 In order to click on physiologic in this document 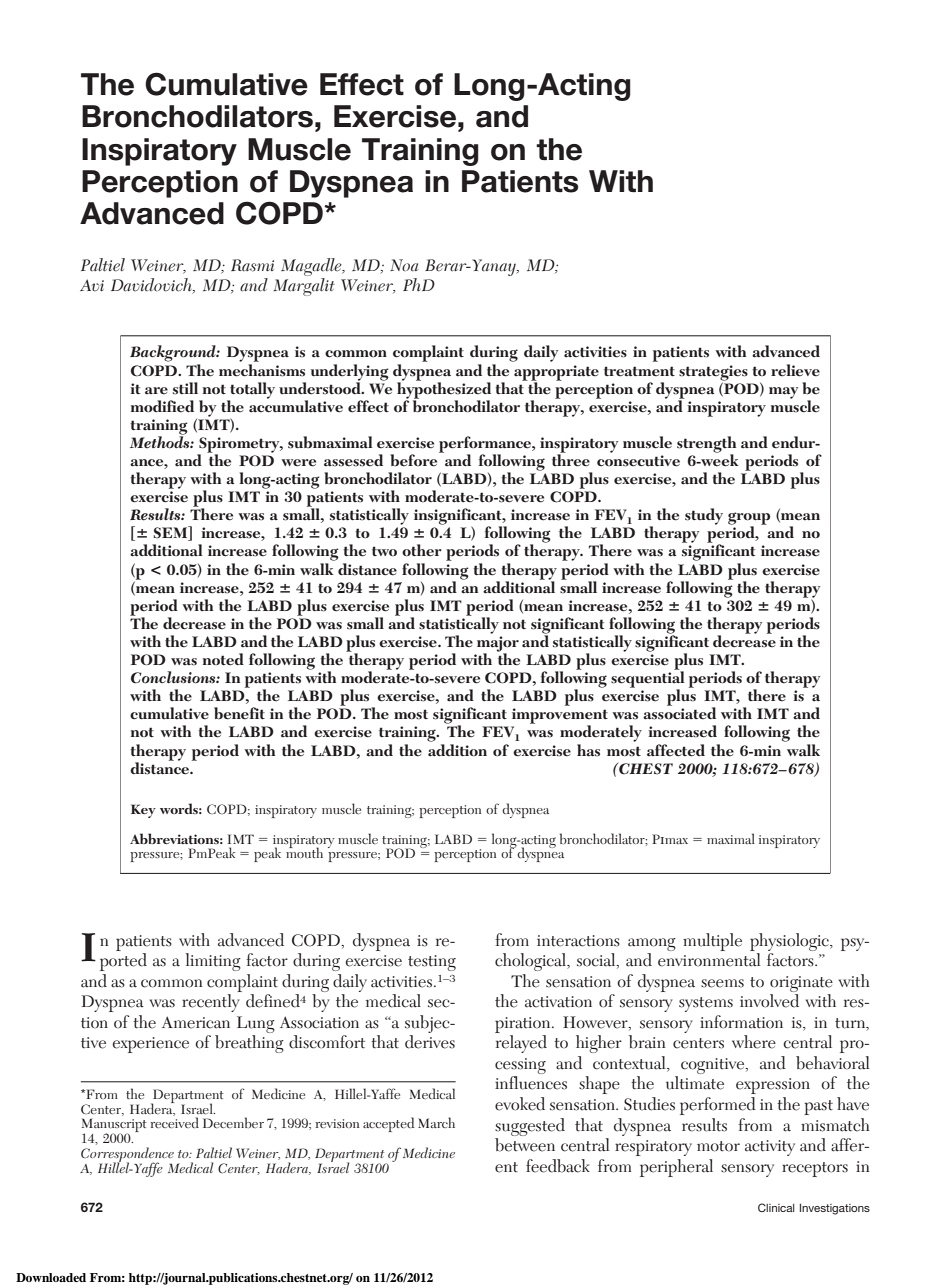, I will do `click(790, 942)`.
